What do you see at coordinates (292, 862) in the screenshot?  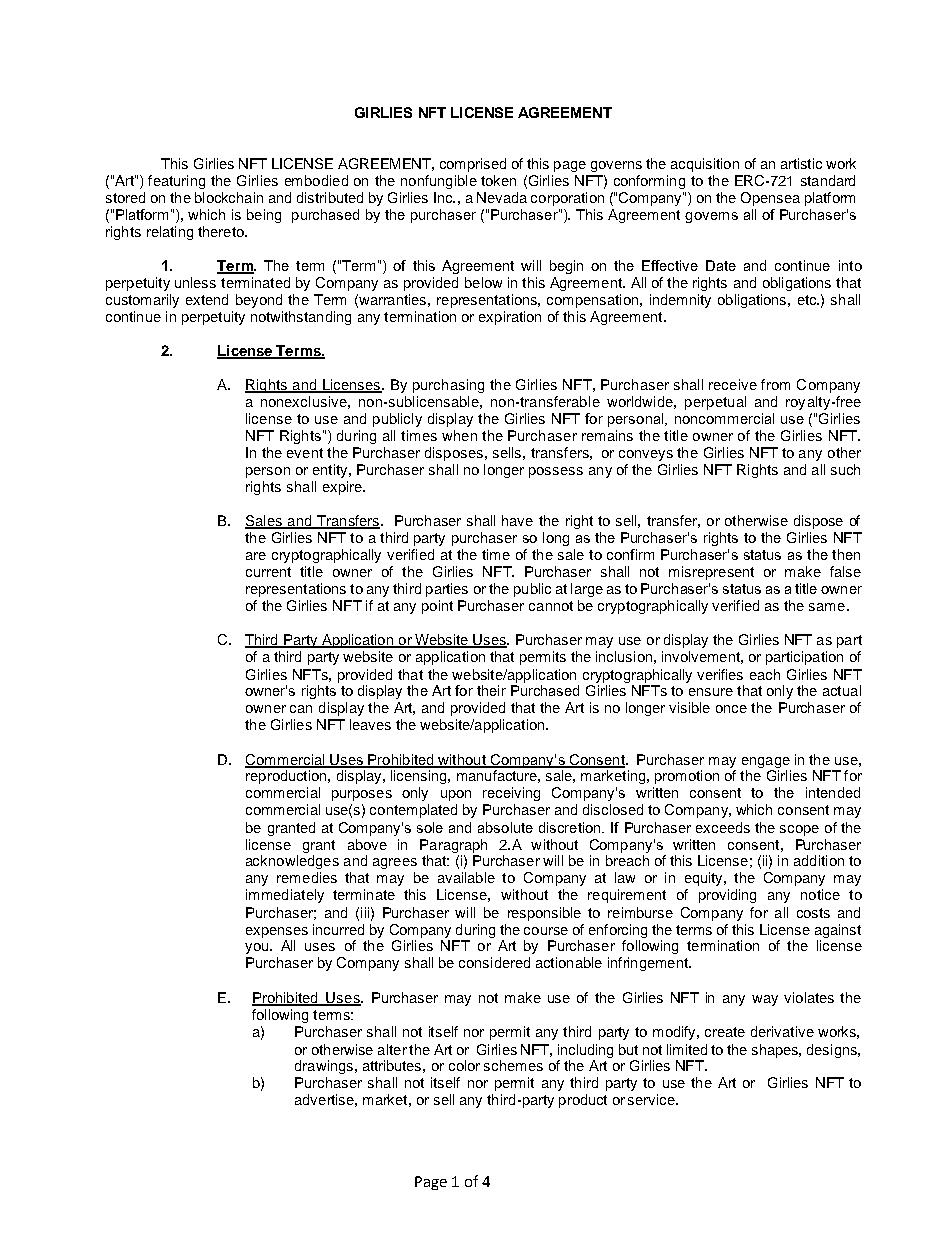 I see `acknowledges` at bounding box center [292, 862].
